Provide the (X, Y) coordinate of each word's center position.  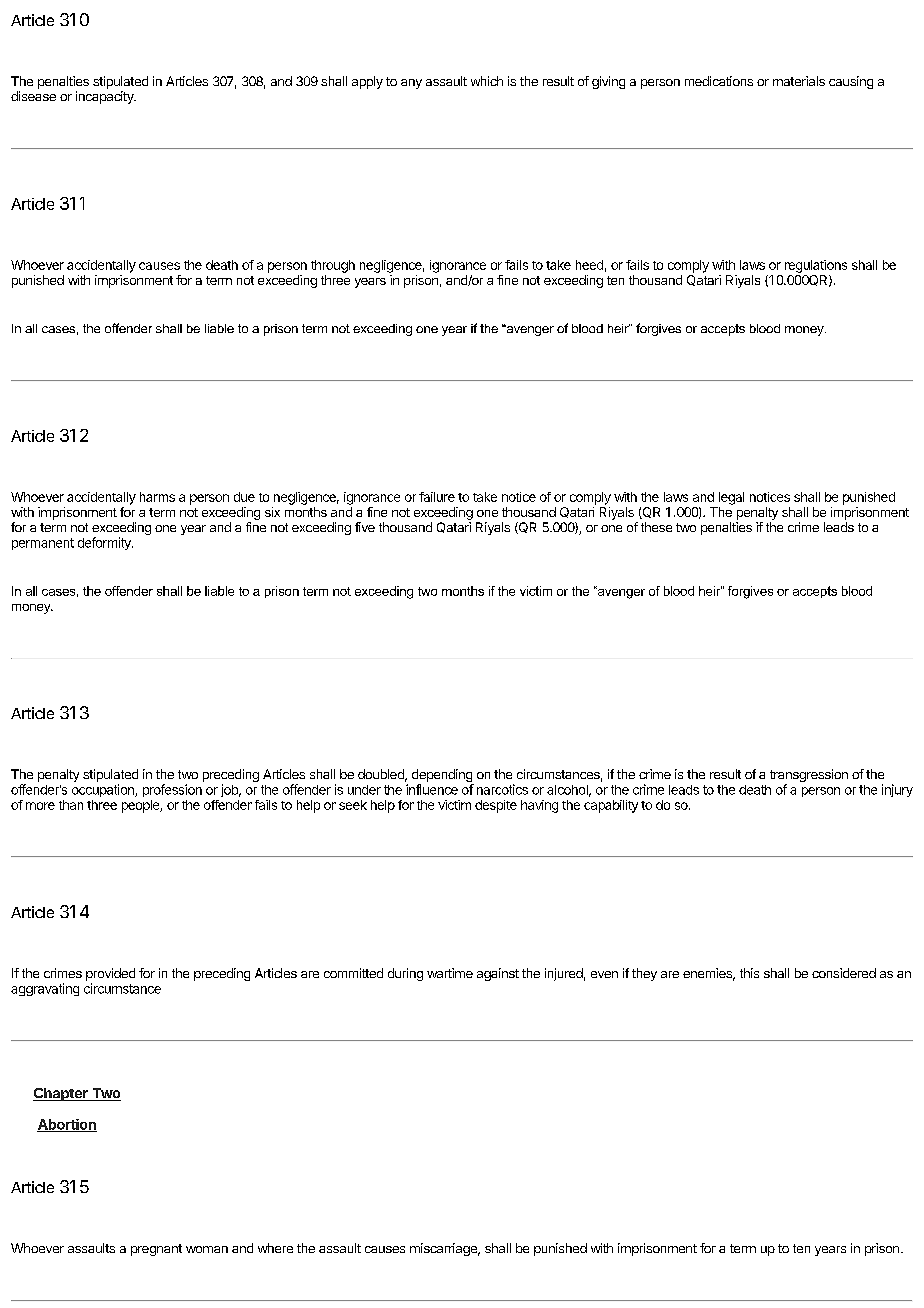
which (487, 81)
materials (799, 81)
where (275, 1248)
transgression (809, 777)
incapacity (106, 97)
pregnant (156, 1250)
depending (443, 777)
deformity (105, 543)
